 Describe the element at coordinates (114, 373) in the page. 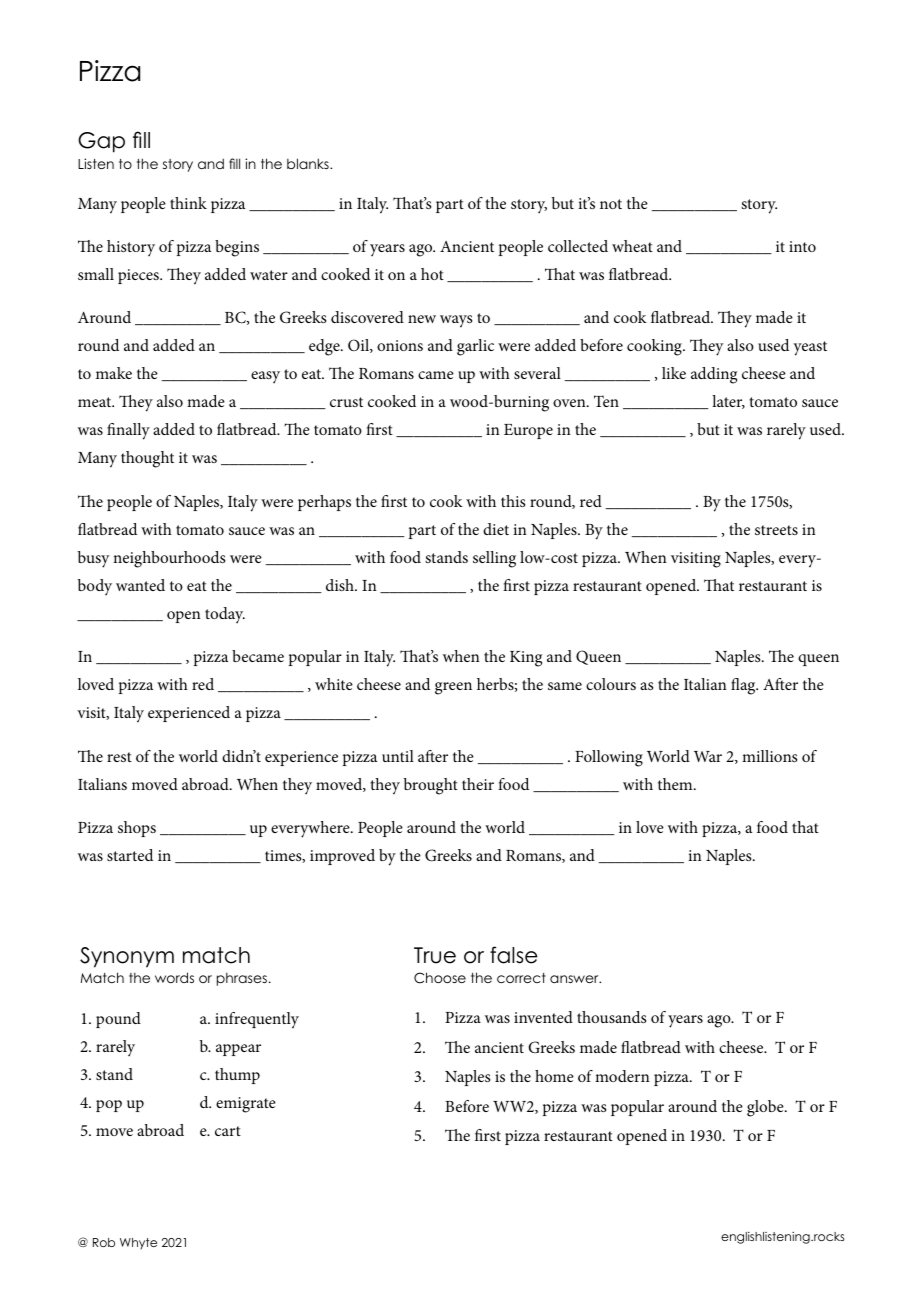

I see `make` at that location.
